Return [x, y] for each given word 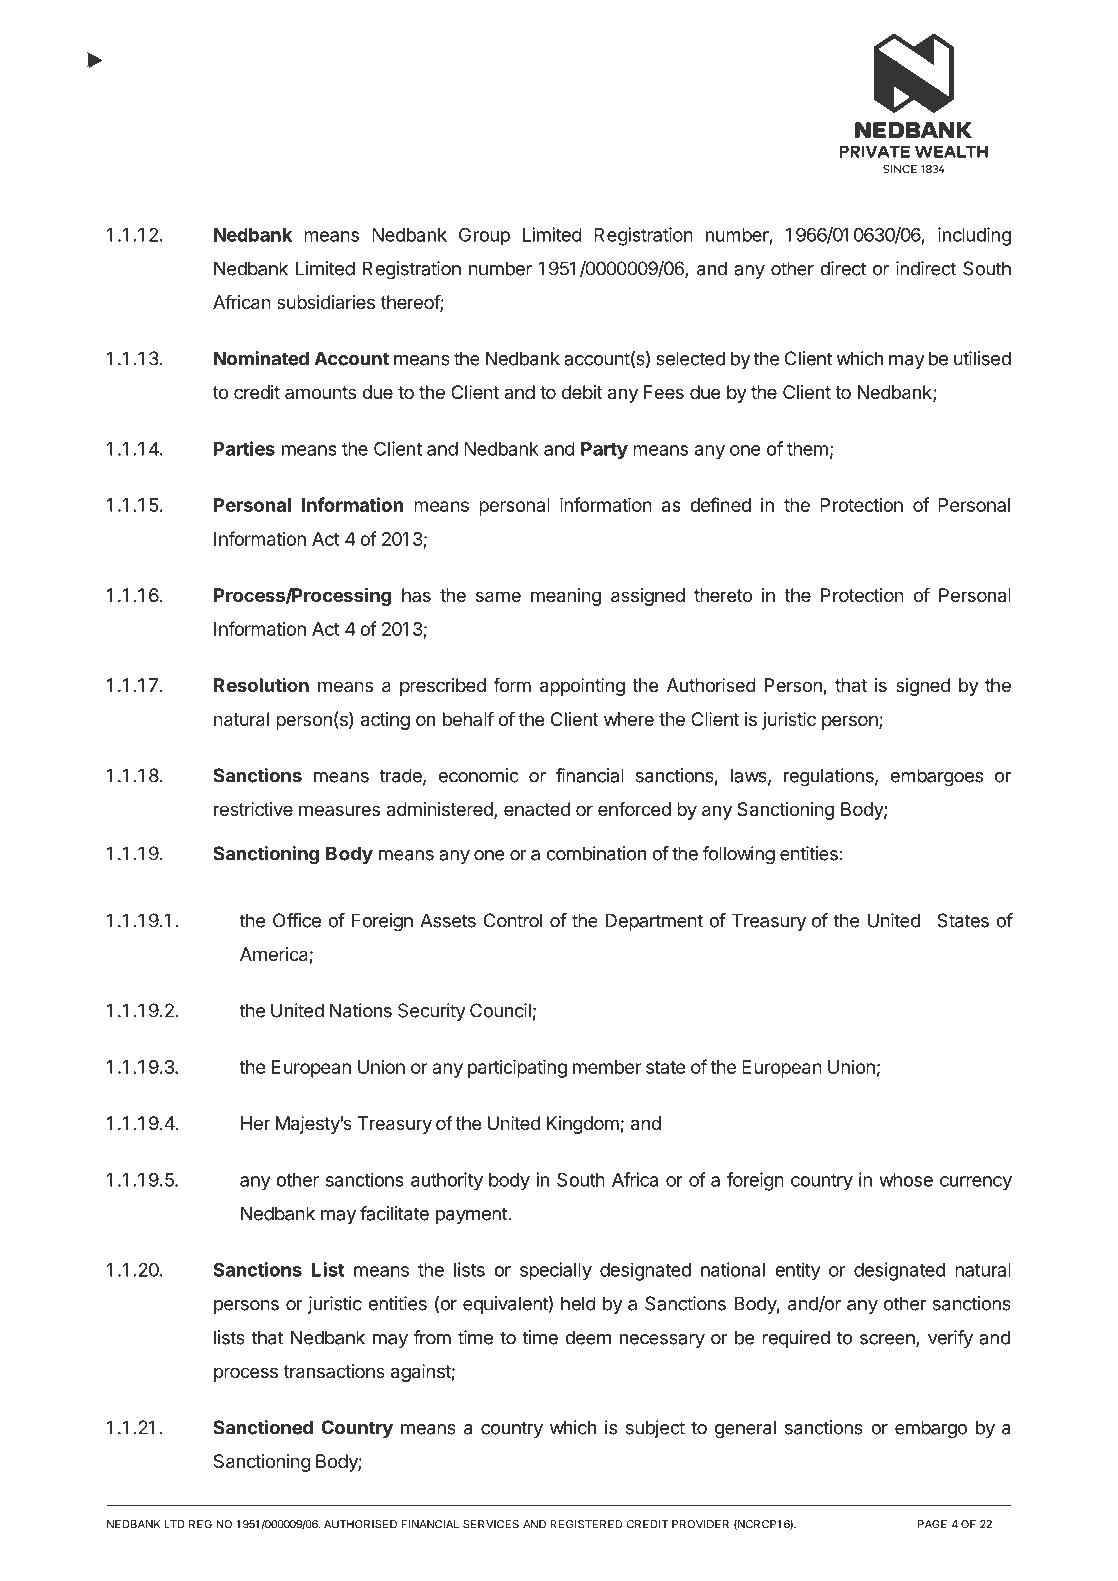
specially [556, 1271]
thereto [723, 595]
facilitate [394, 1213]
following [738, 855]
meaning [566, 597]
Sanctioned [263, 1427]
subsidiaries [326, 302]
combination [596, 853]
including [974, 236]
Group [484, 236]
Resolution [261, 685]
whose [906, 1180]
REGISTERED [586, 1524]
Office [297, 920]
